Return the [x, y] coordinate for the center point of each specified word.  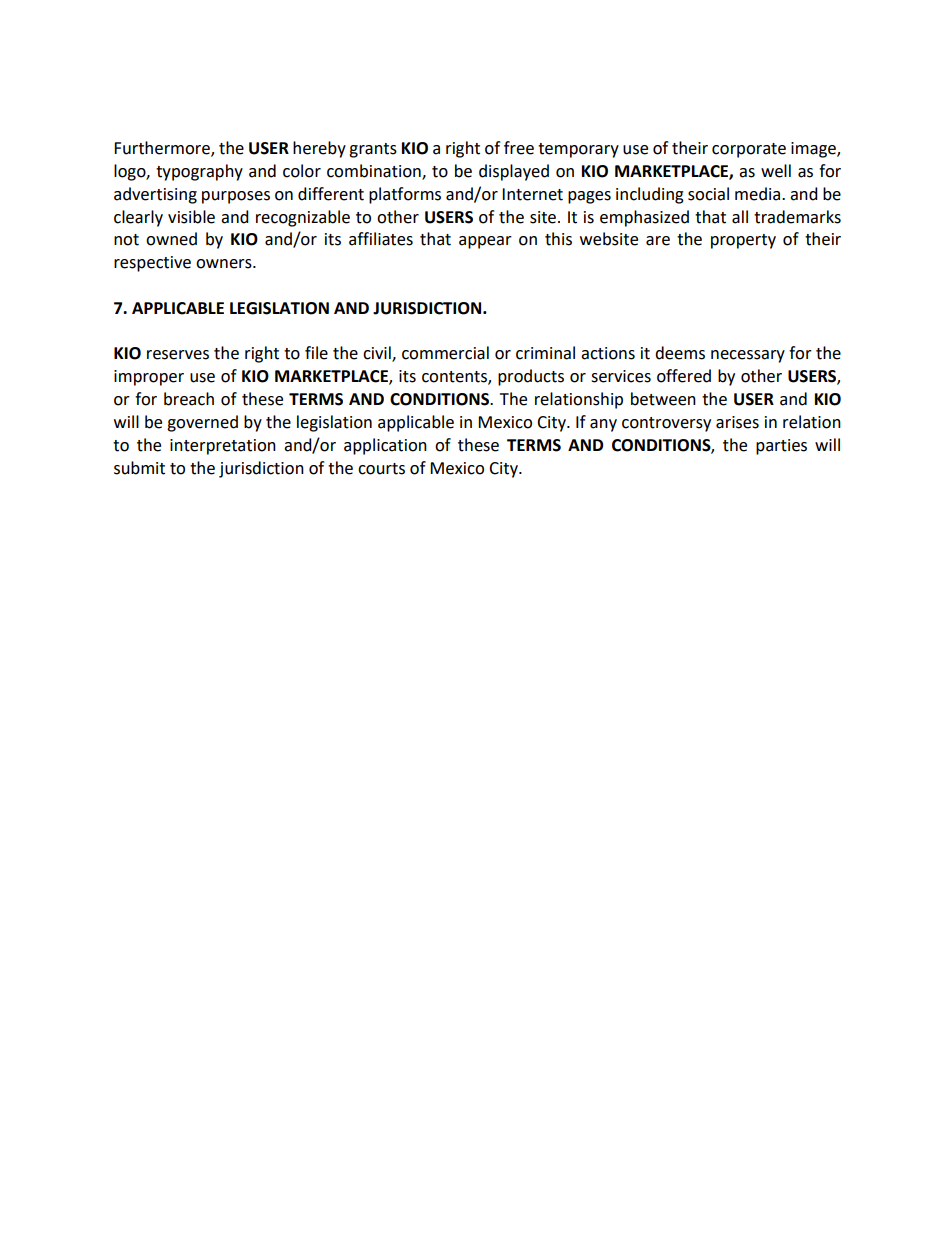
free [519, 148]
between [663, 399]
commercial [445, 353]
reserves [178, 355]
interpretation [223, 447]
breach [189, 399]
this [558, 239]
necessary [748, 356]
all [740, 217]
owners [225, 264]
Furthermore [163, 149]
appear [485, 242]
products [531, 377]
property [743, 241]
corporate [749, 150]
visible [191, 217]
